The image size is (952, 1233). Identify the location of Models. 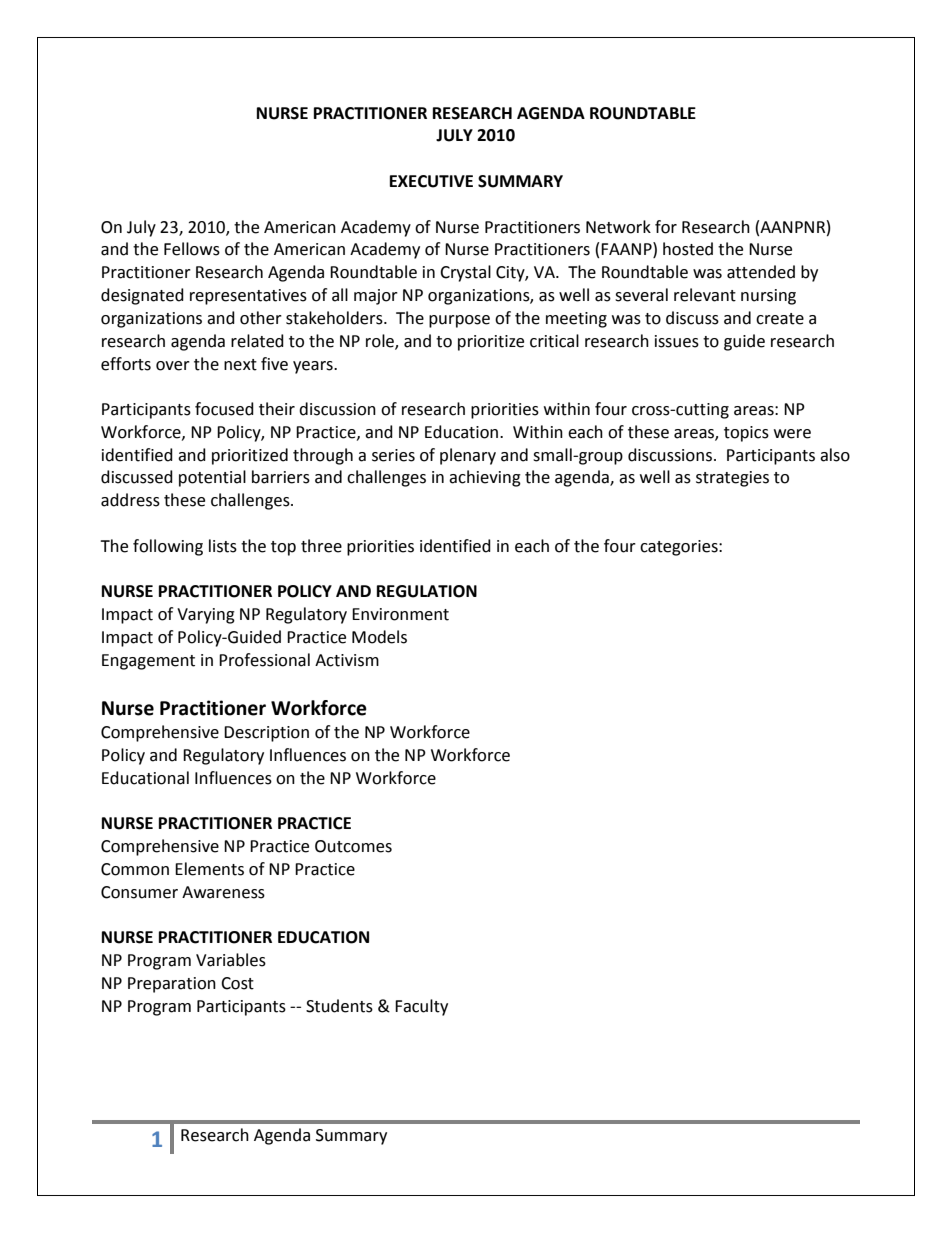
(379, 637).
